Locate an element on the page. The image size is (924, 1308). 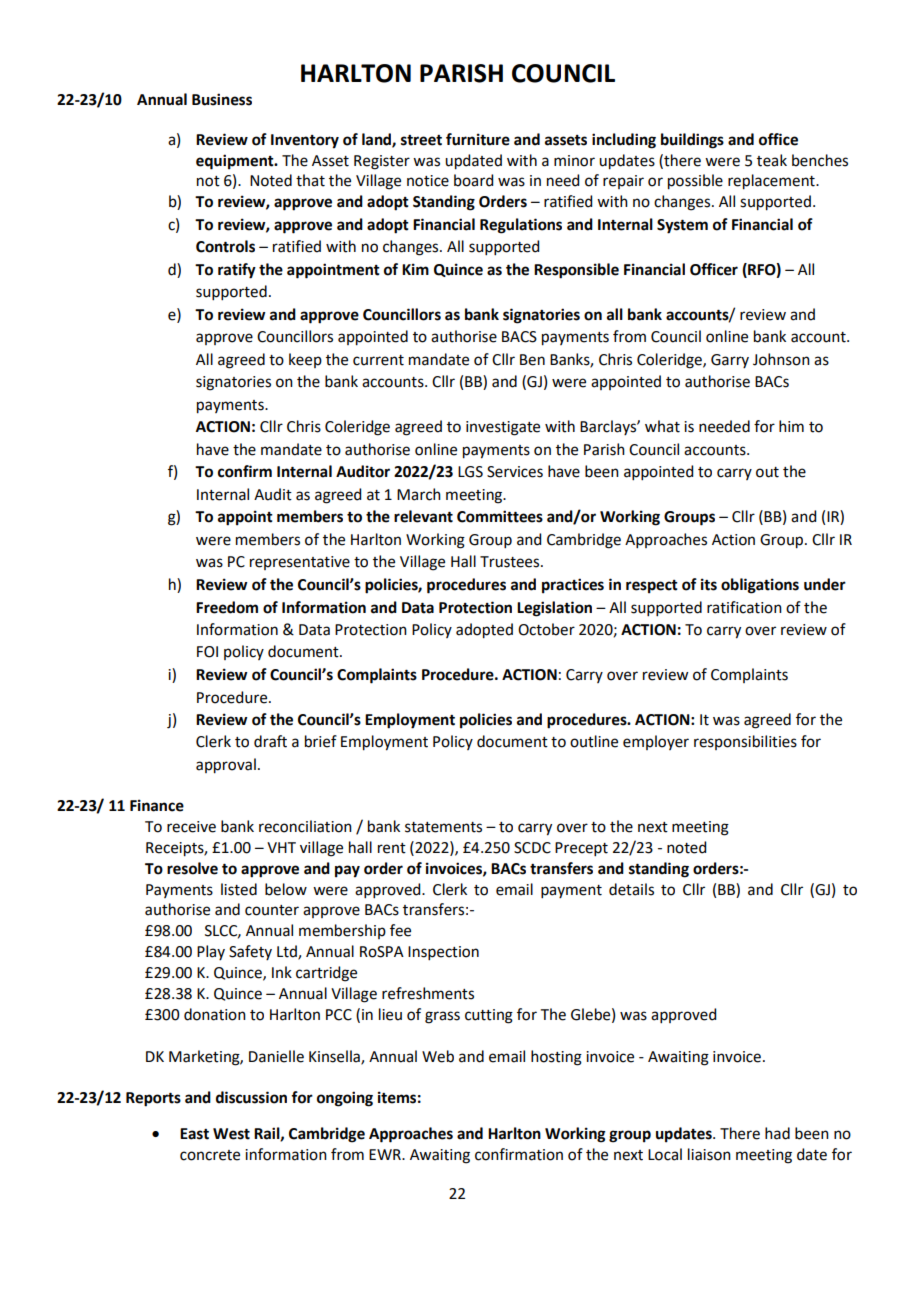
him is located at coordinates (791, 426).
